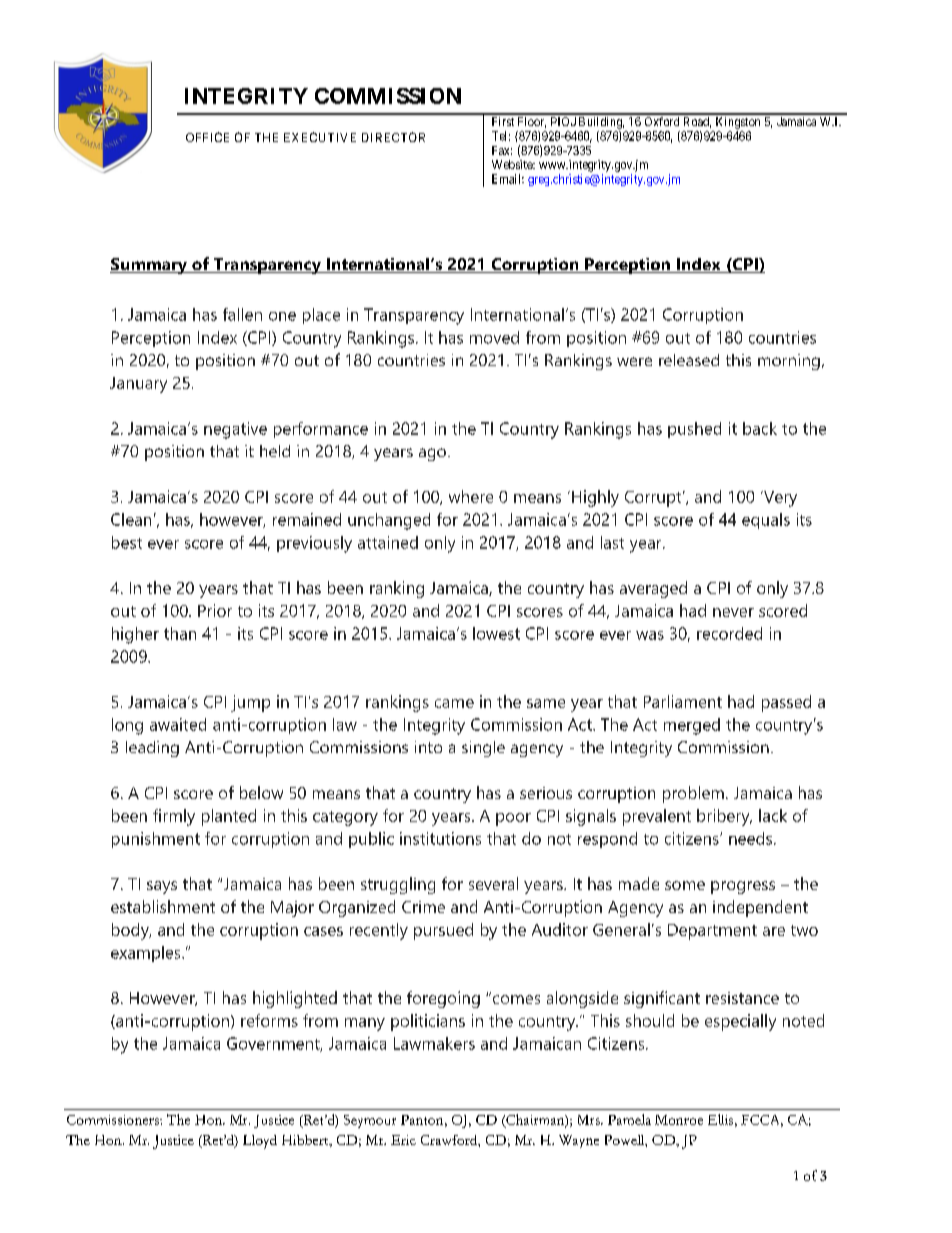 Image resolution: width=952 pixels, height=1233 pixels. I want to click on Eric, so click(403, 1140).
